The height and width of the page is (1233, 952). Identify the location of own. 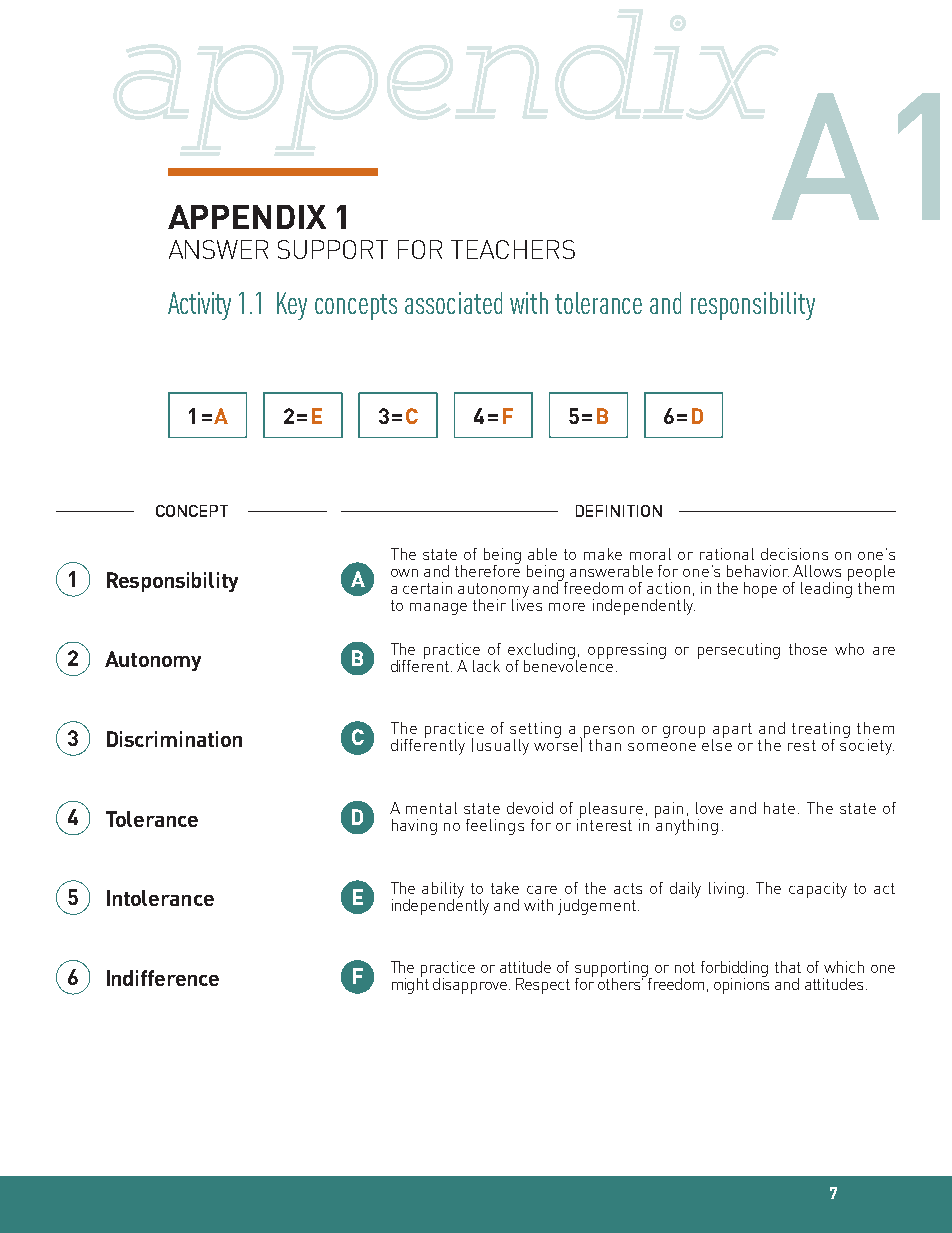
(404, 573).
